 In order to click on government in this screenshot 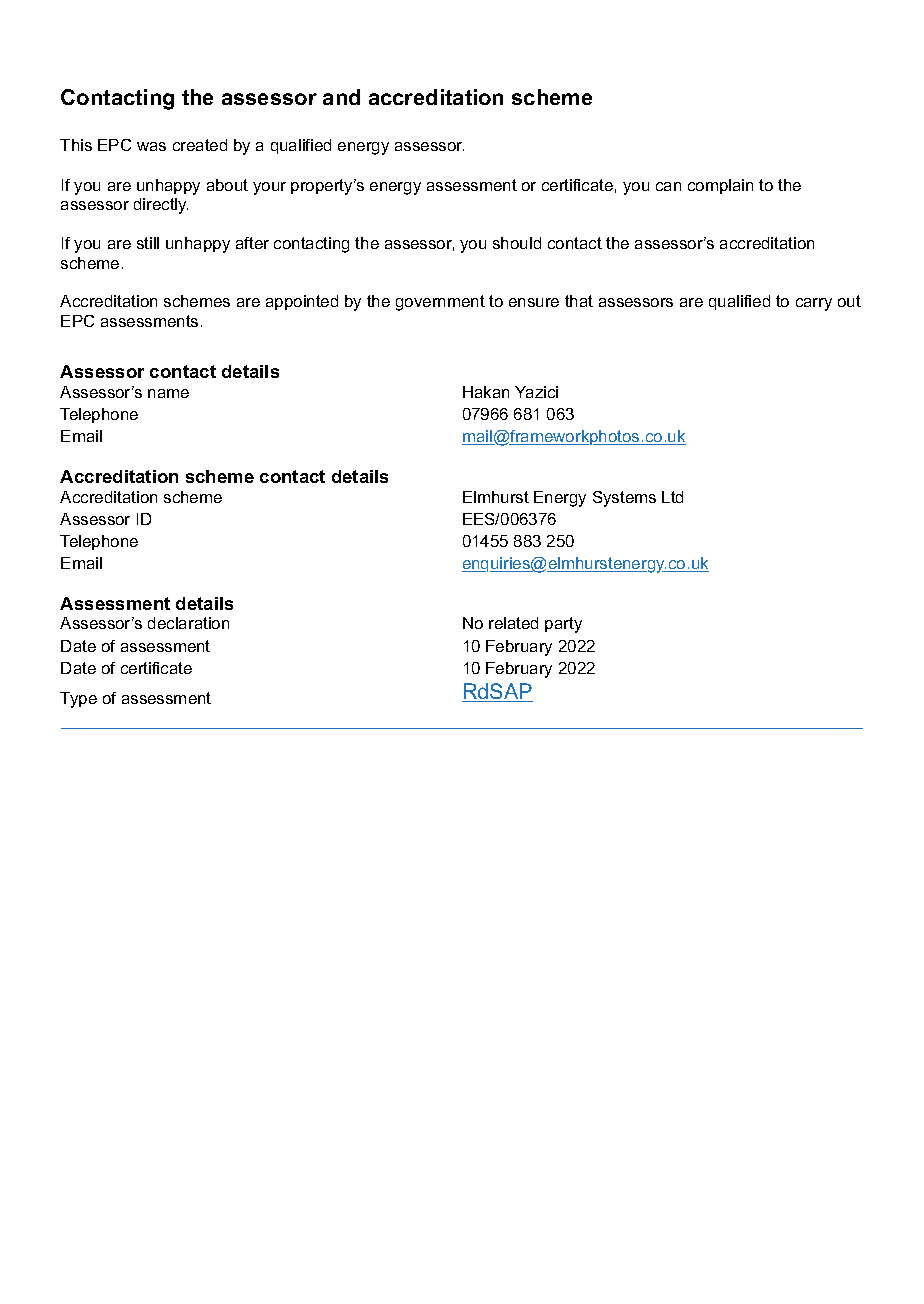, I will do `click(440, 303)`.
